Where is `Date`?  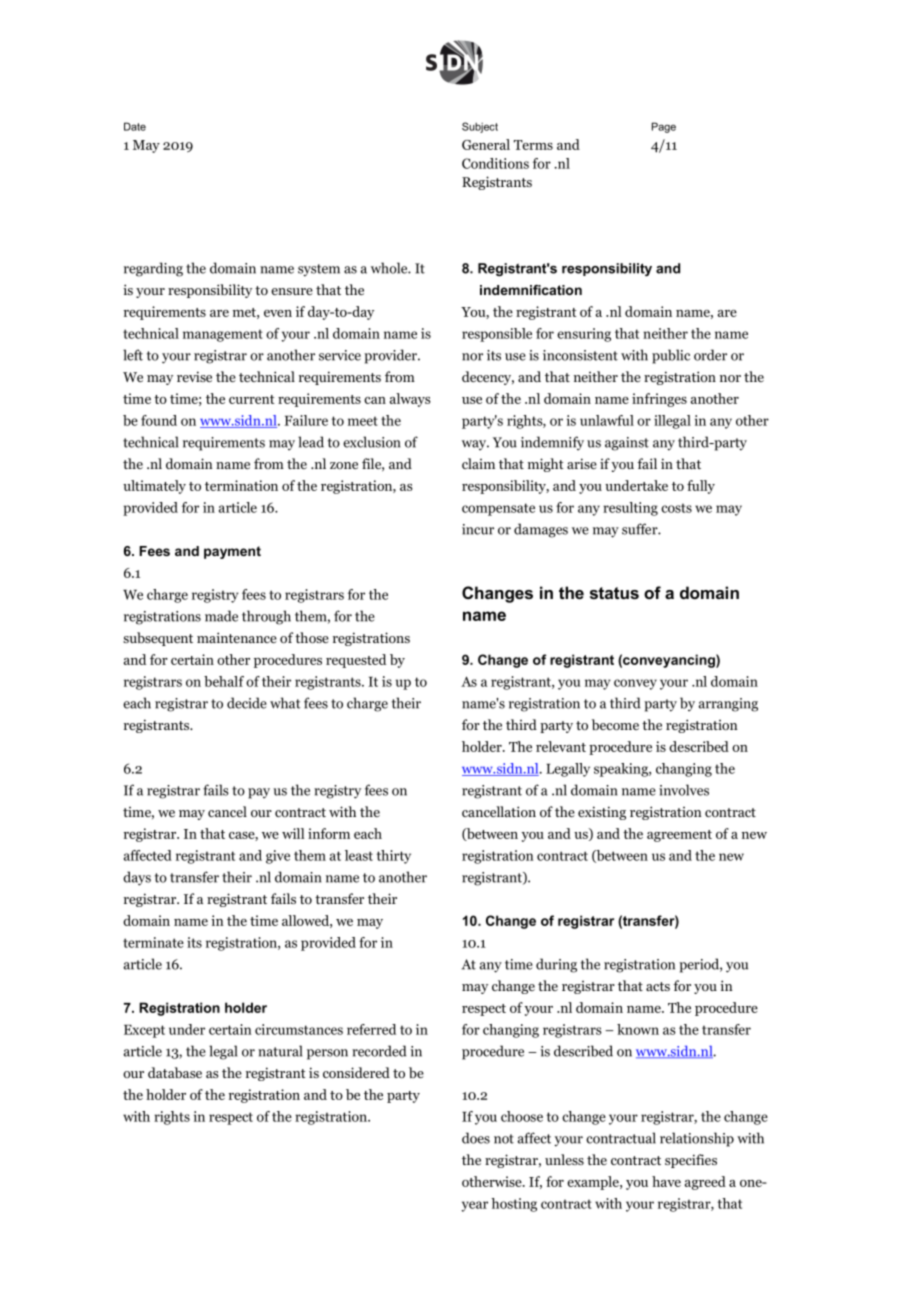
Date is located at coordinates (135, 126).
